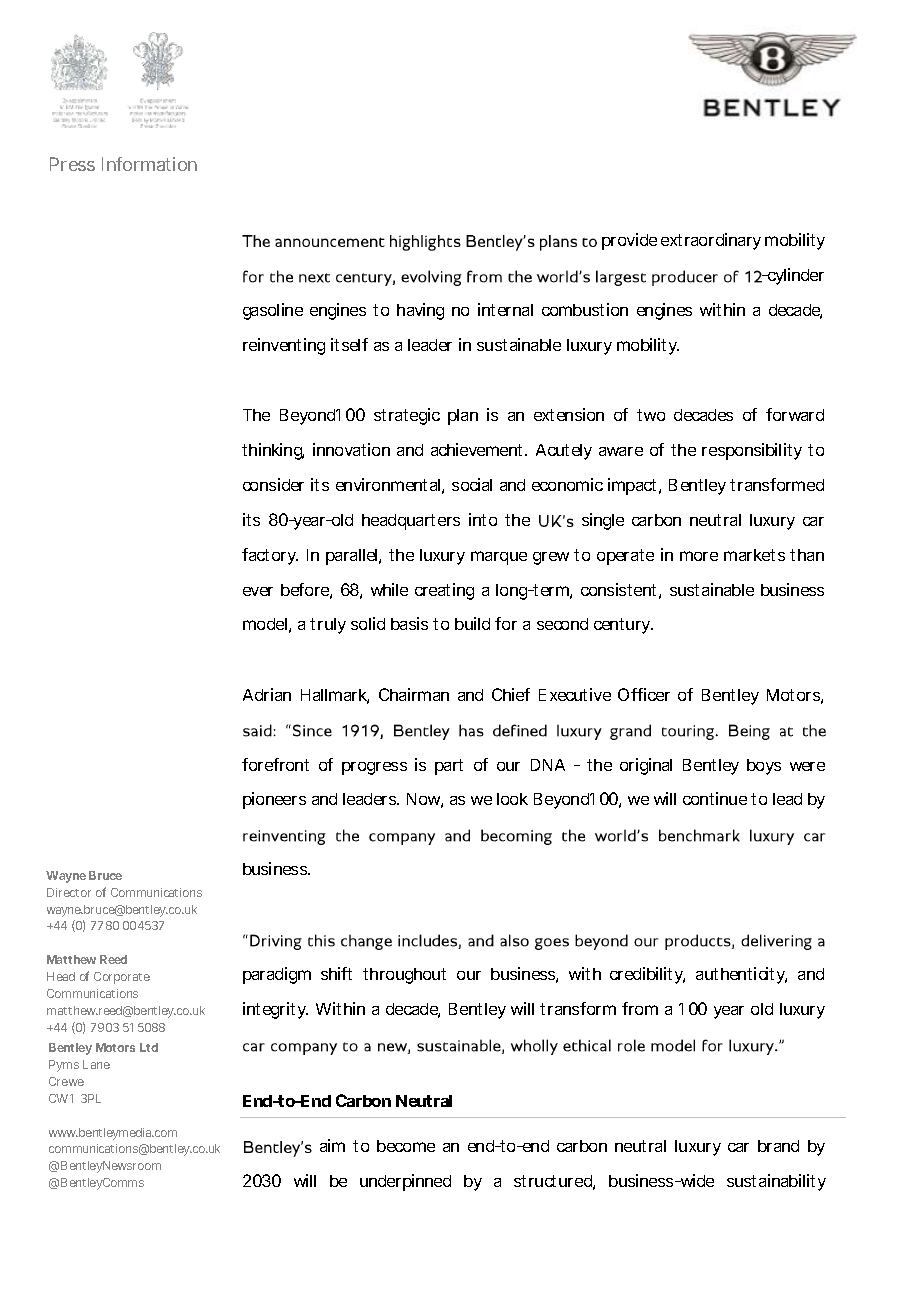 The height and width of the screenshot is (1308, 924). What do you see at coordinates (406, 1146) in the screenshot?
I see `become` at bounding box center [406, 1146].
